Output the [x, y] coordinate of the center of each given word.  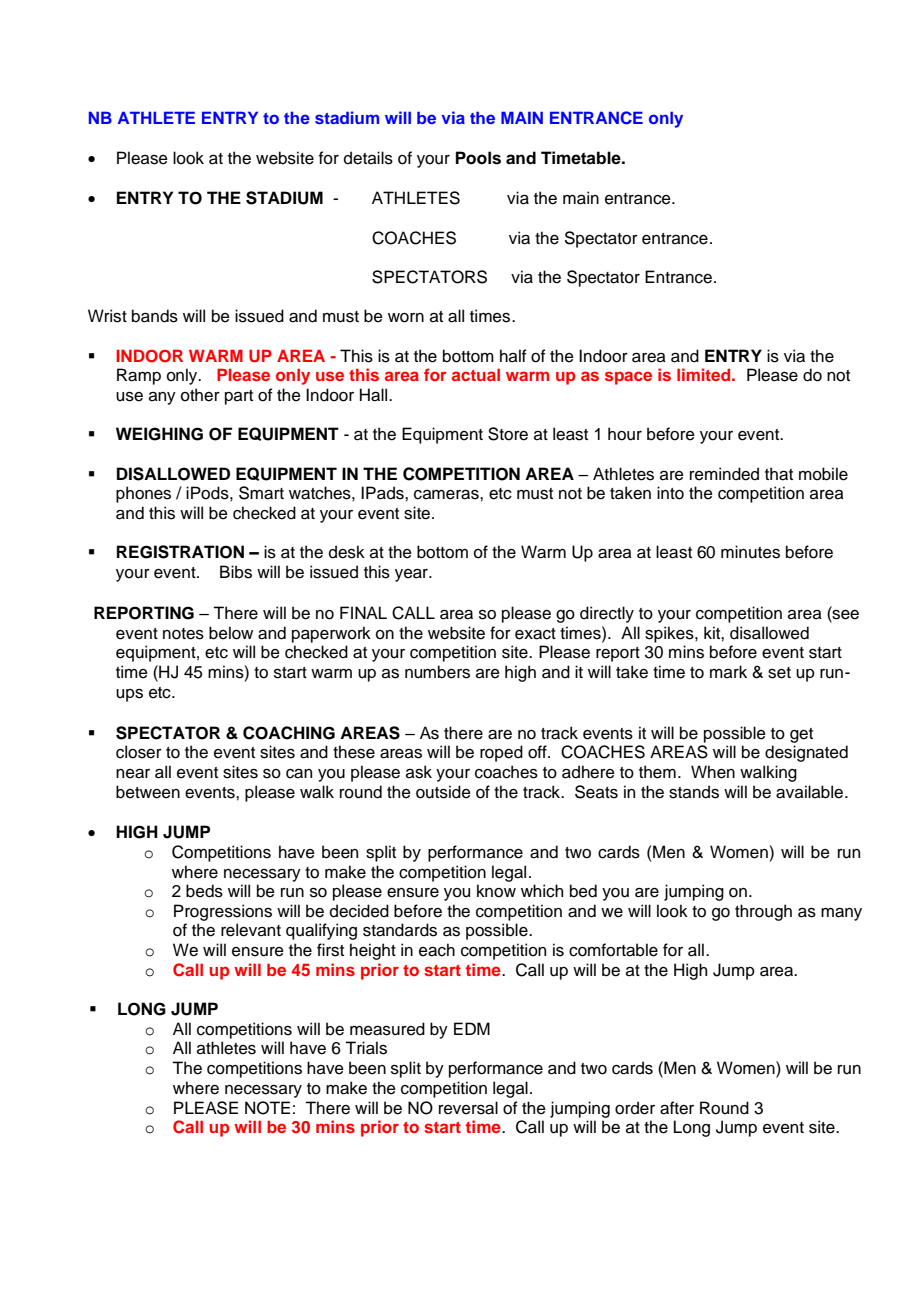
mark [728, 672]
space [628, 378]
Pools [478, 158]
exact [535, 634]
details [368, 158]
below [231, 633]
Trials [366, 1048]
